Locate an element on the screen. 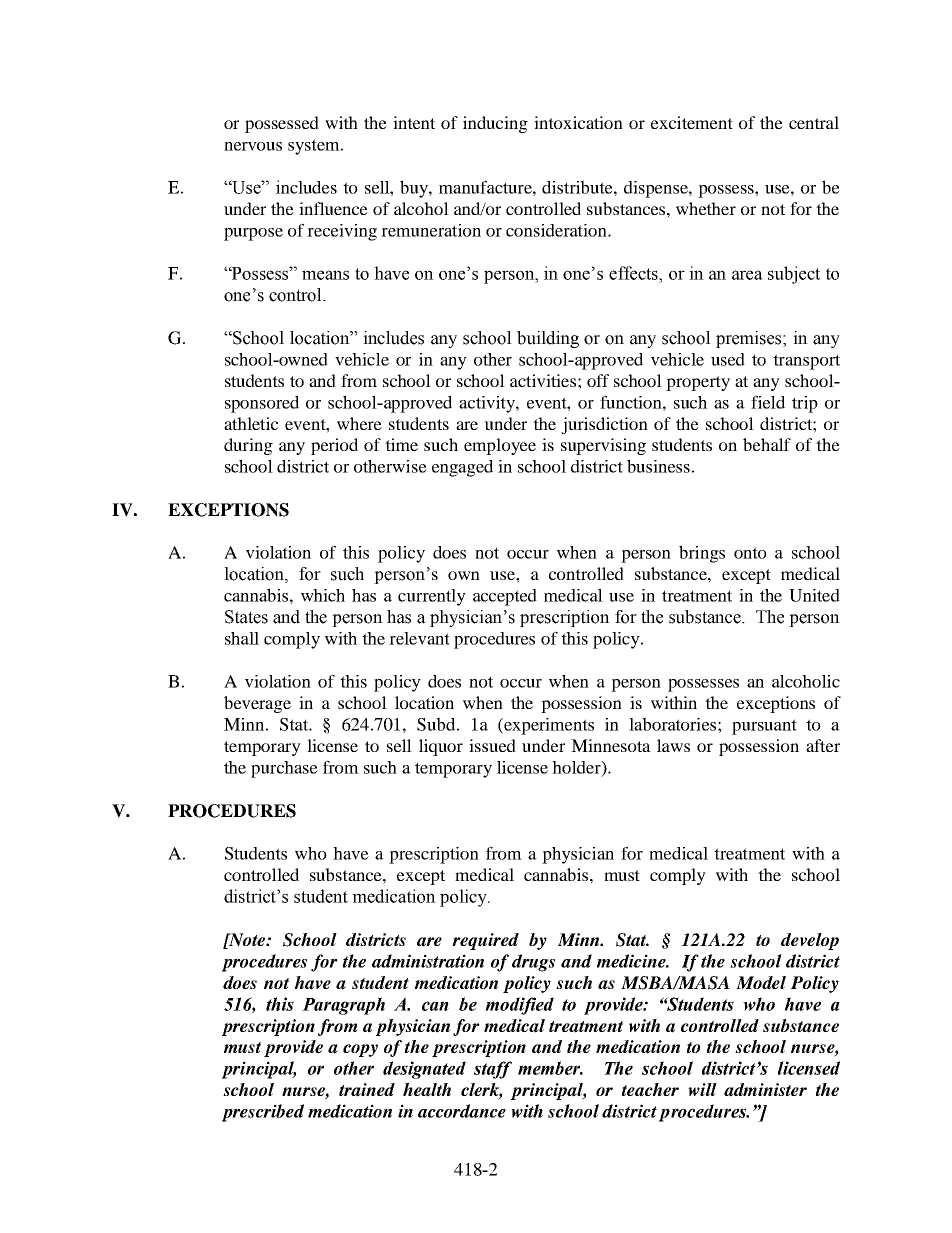 The height and width of the screenshot is (1233, 952). where is located at coordinates (359, 423).
